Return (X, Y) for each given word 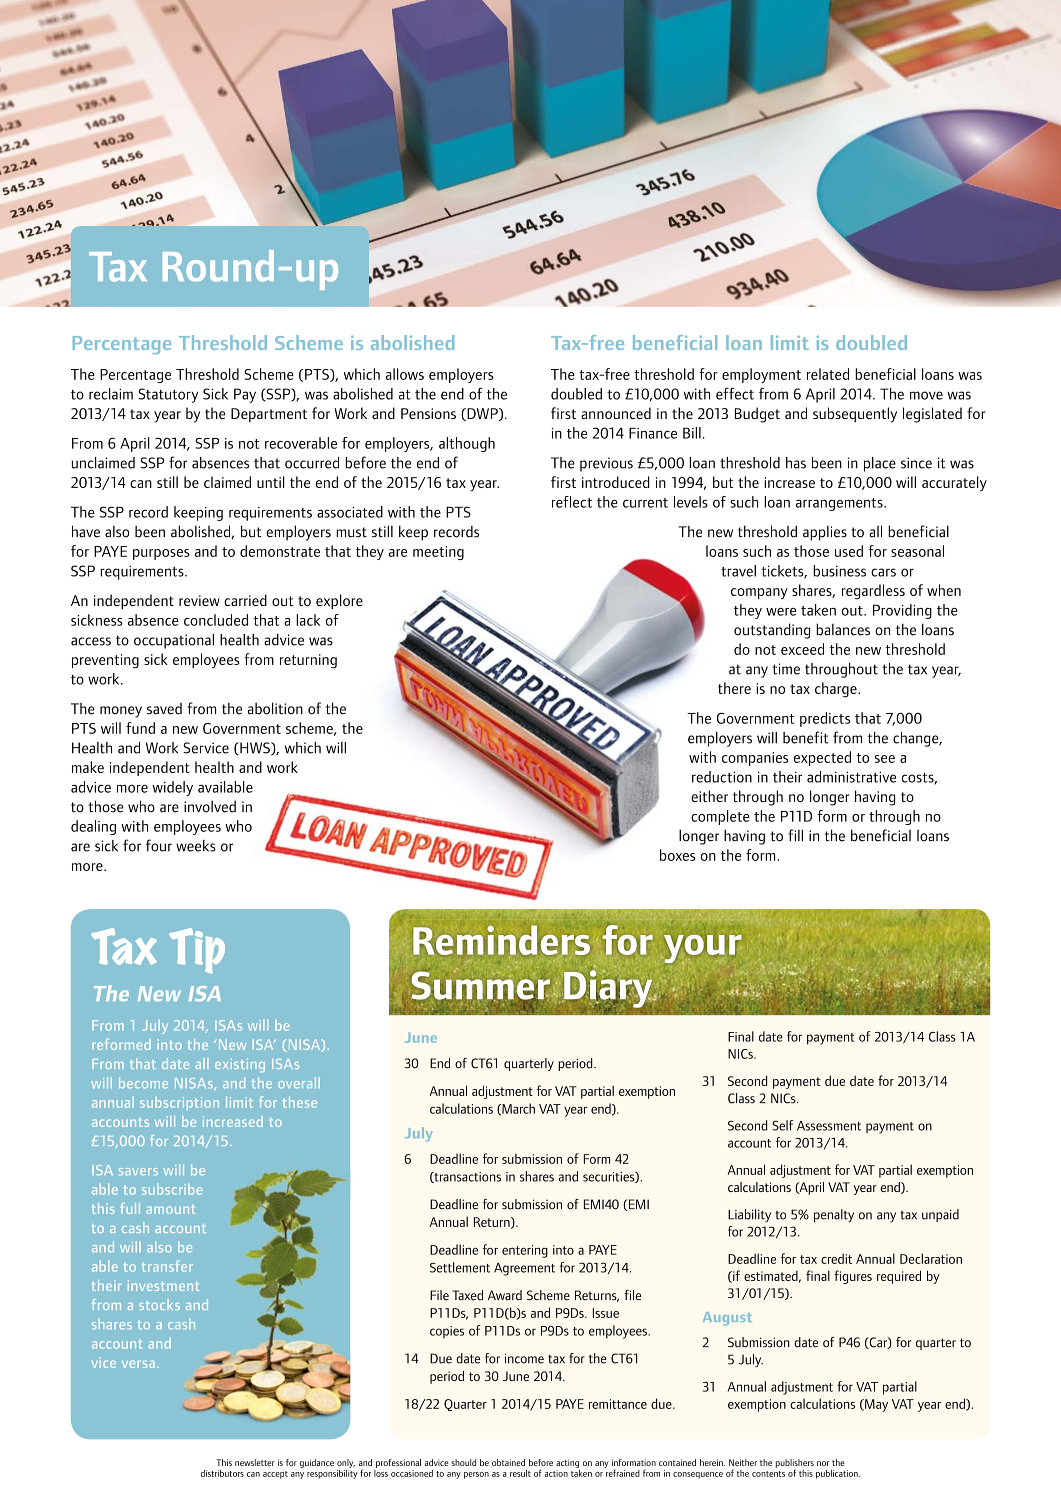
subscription (179, 1104)
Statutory (168, 395)
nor (823, 1463)
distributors (222, 1473)
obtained (508, 1462)
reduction (722, 777)
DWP (482, 414)
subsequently (855, 415)
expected (822, 758)
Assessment (829, 1126)
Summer (480, 985)
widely (172, 788)
